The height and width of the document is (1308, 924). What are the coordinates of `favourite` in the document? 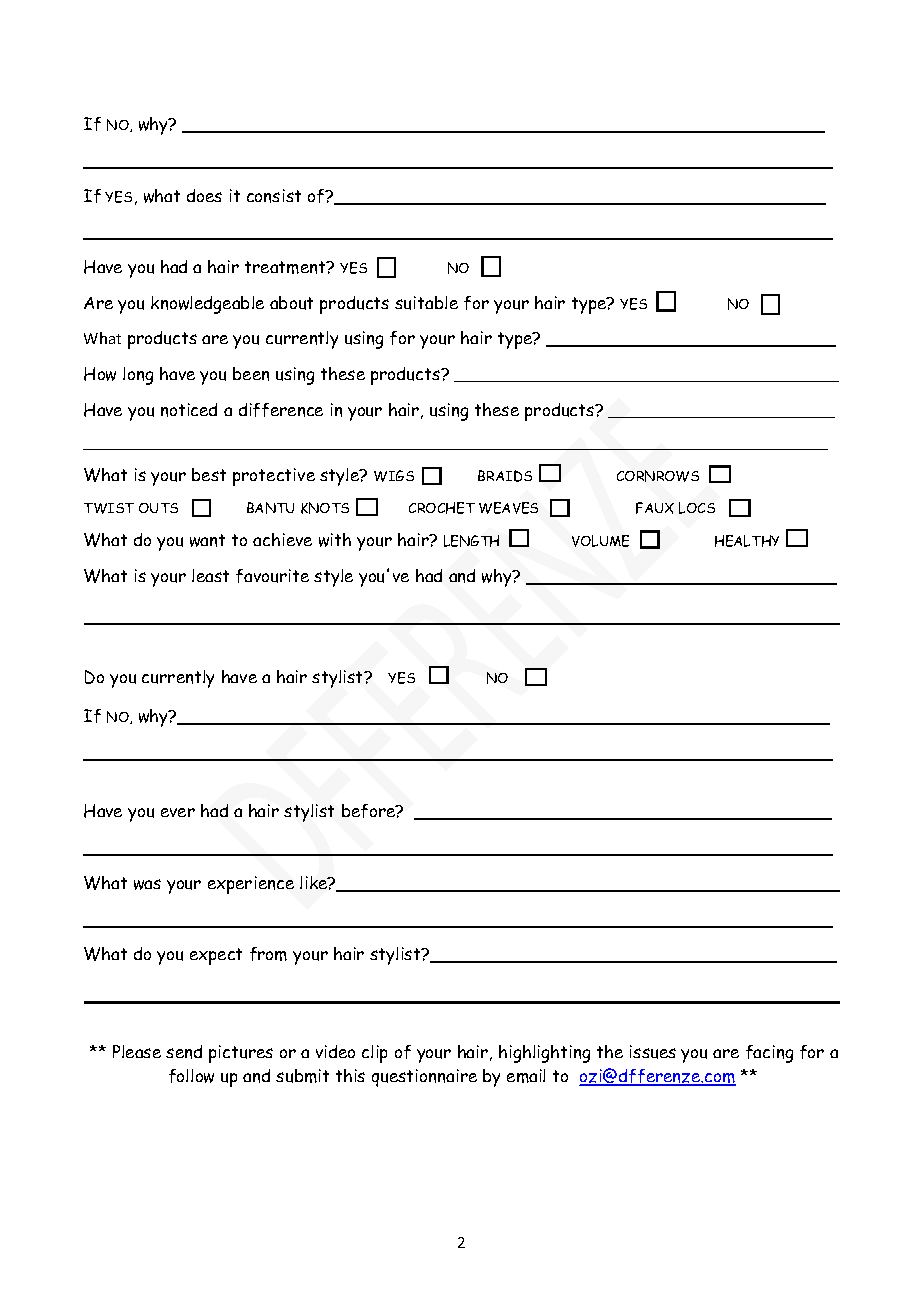 It's located at (272, 576).
